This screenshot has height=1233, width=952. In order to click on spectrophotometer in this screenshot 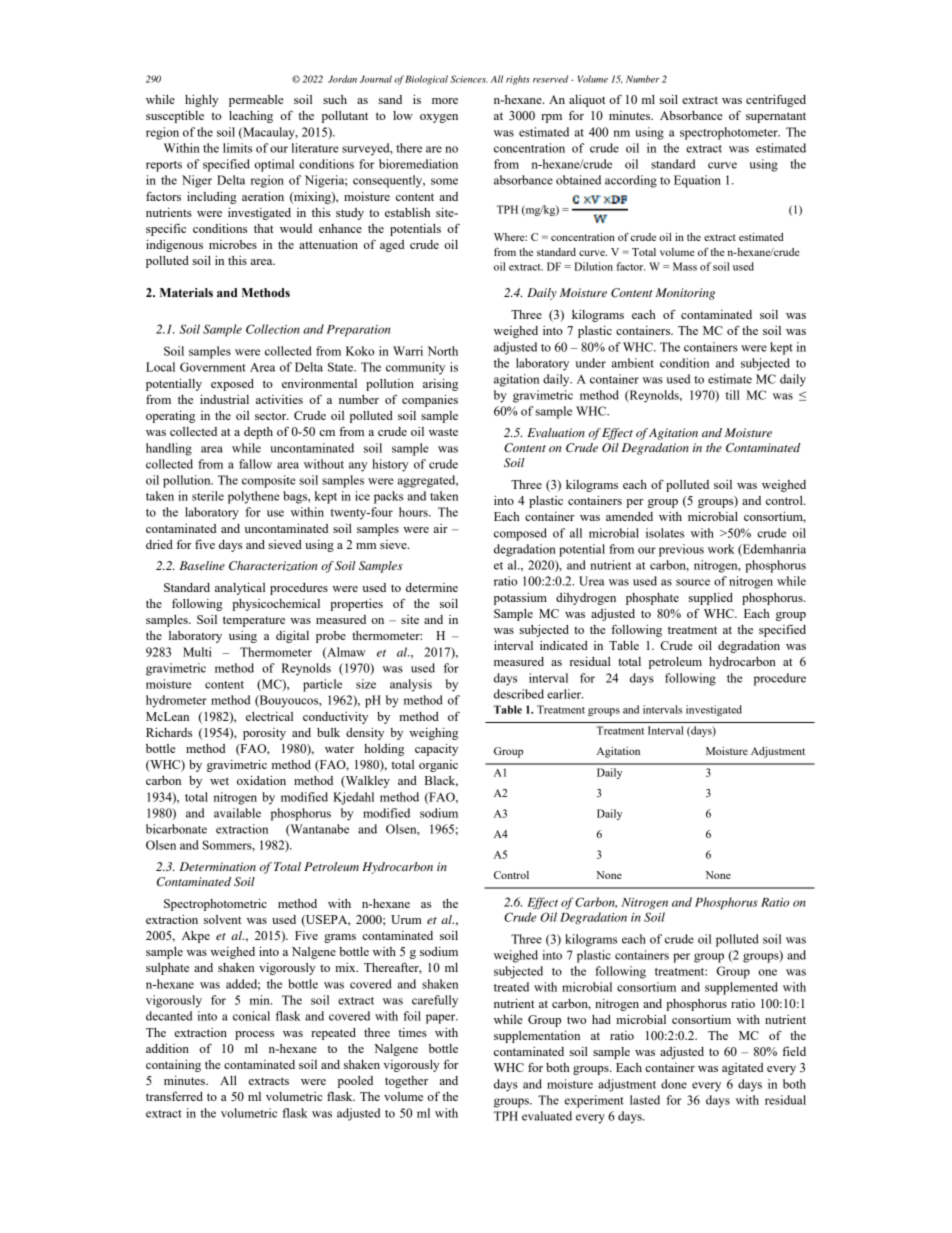, I will do `click(730, 133)`.
